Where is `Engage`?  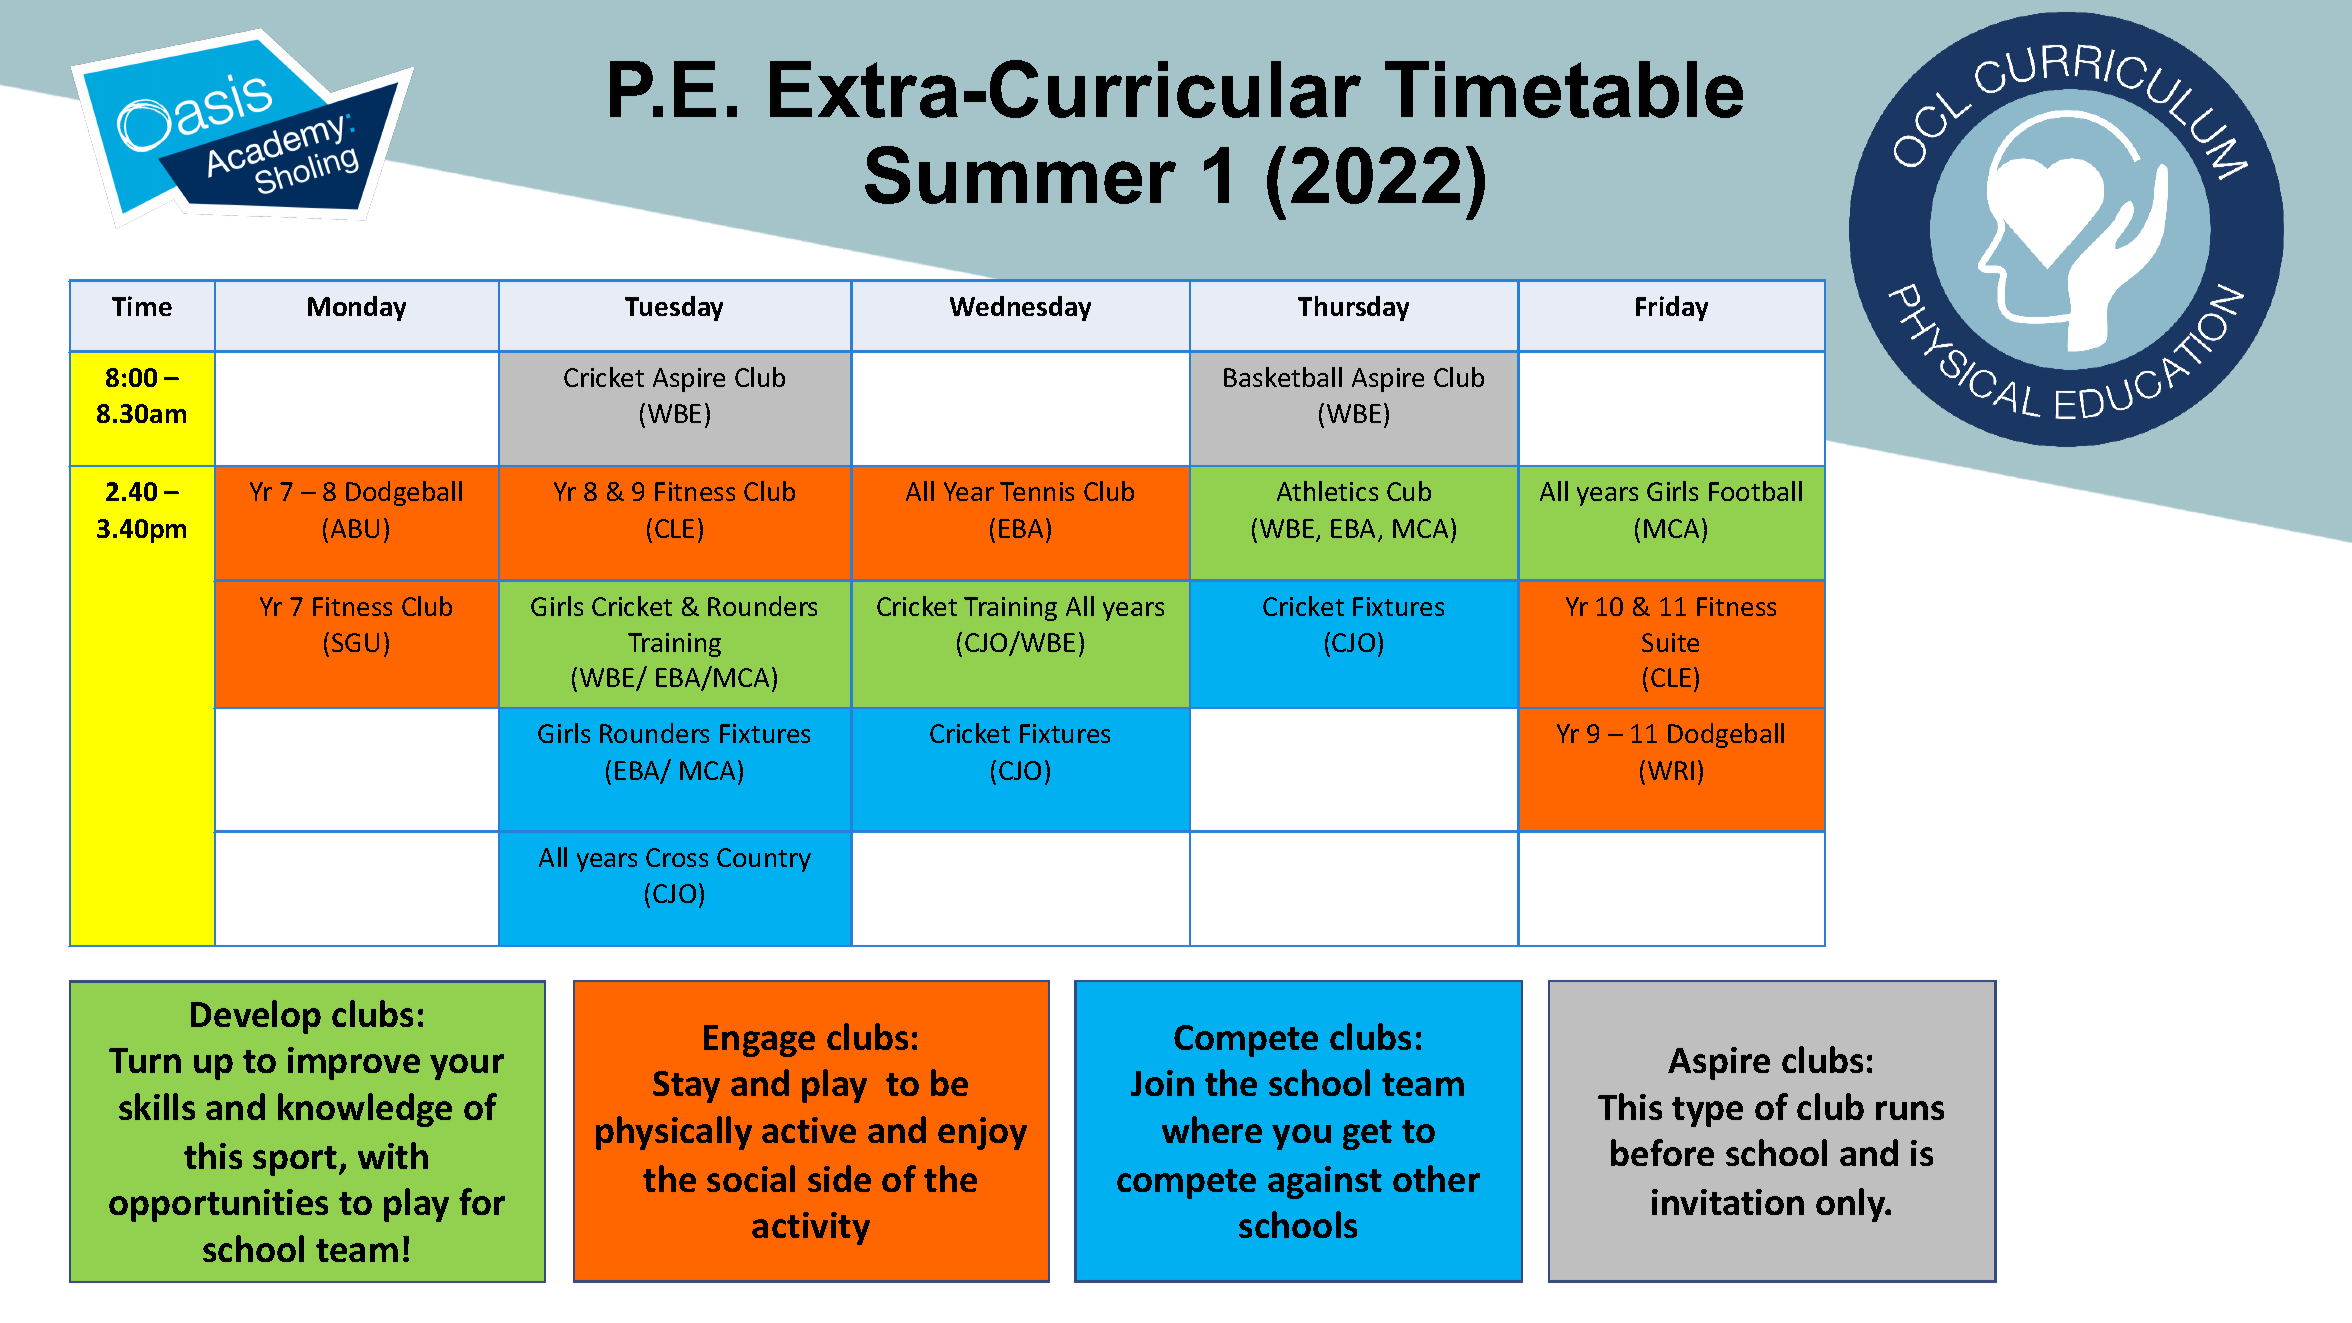
Engage is located at coordinates (759, 1041).
